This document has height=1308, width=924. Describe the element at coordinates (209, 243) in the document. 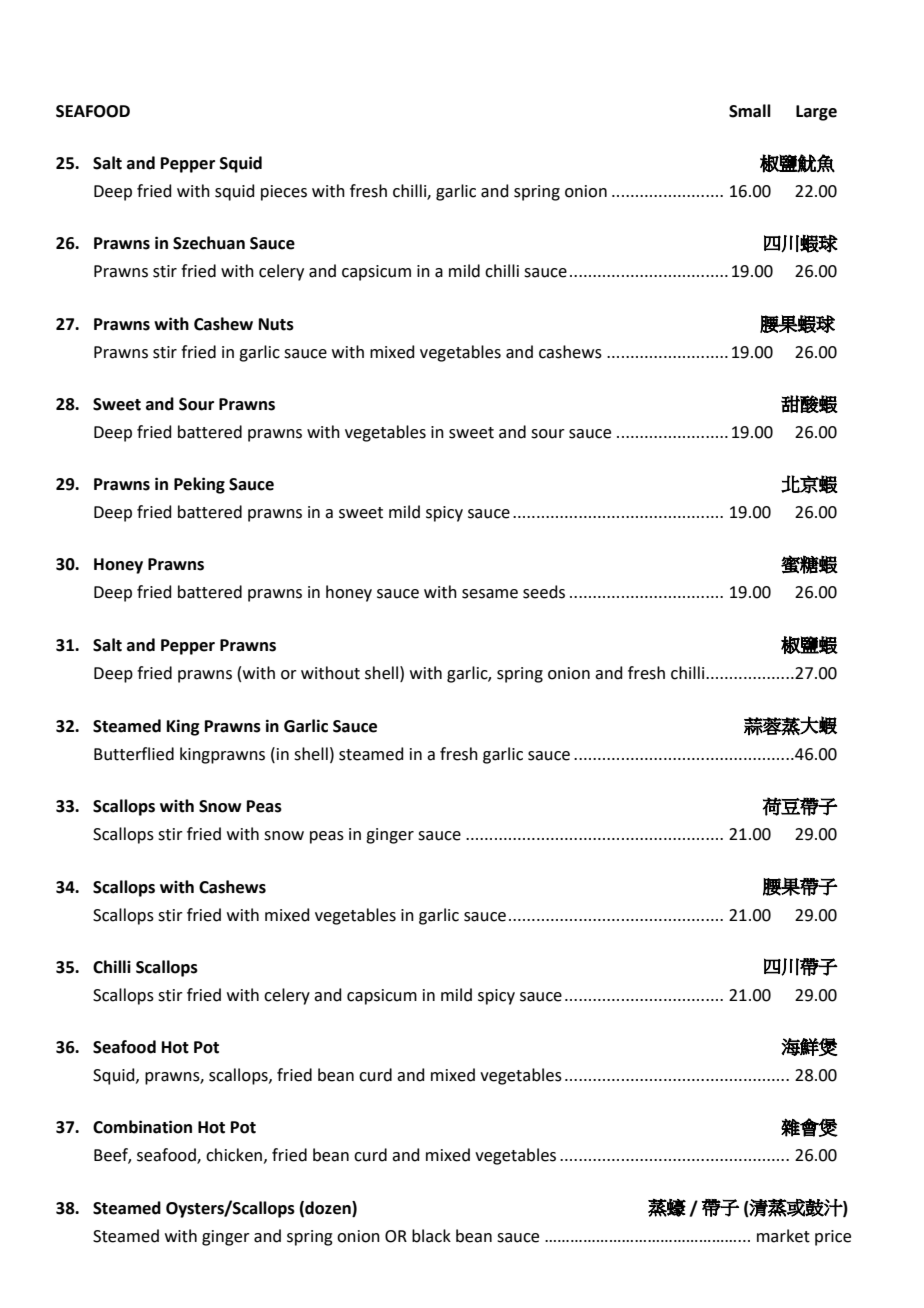

I see `Szechuan` at that location.
